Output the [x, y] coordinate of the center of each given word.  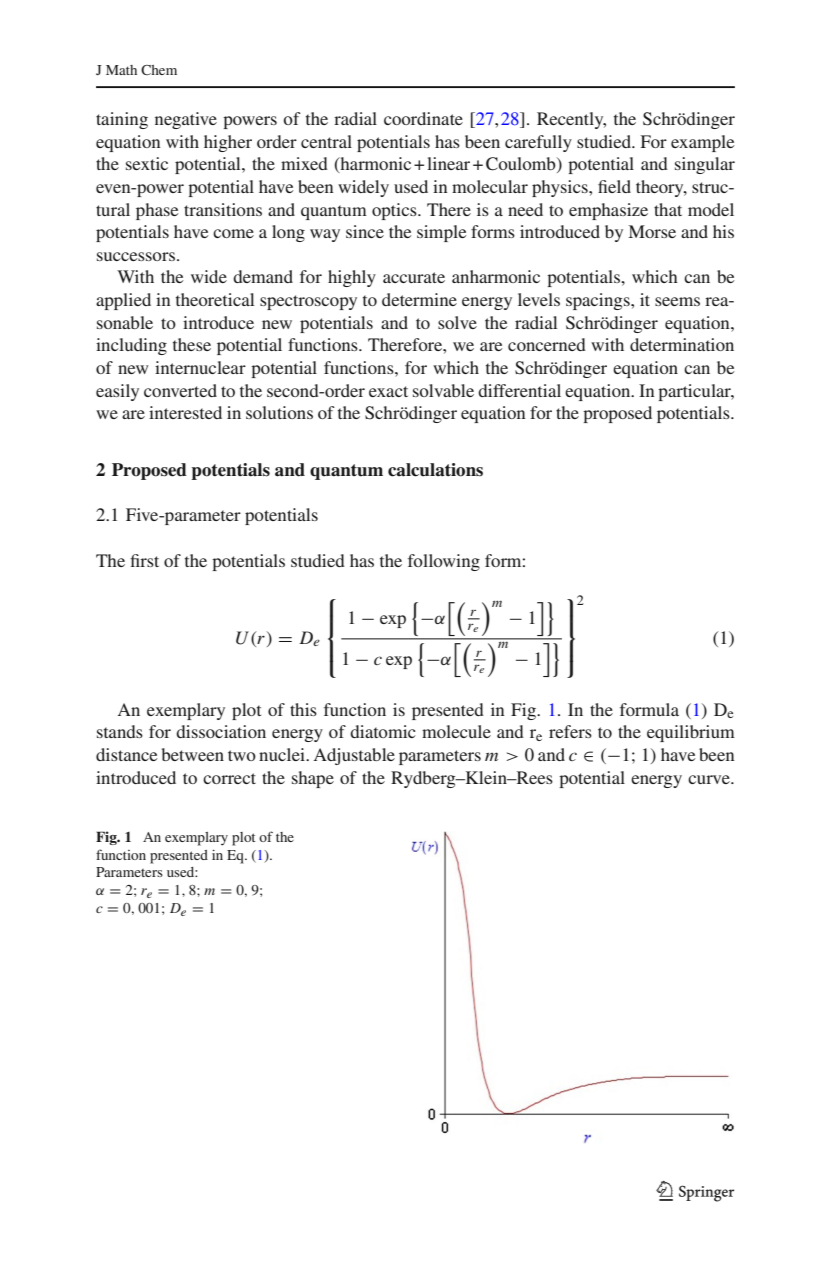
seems [677, 301]
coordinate [423, 118]
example [703, 143]
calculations [435, 470]
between [193, 754]
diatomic [383, 731]
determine [419, 299]
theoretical [215, 299]
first [144, 560]
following [444, 562]
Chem [159, 70]
